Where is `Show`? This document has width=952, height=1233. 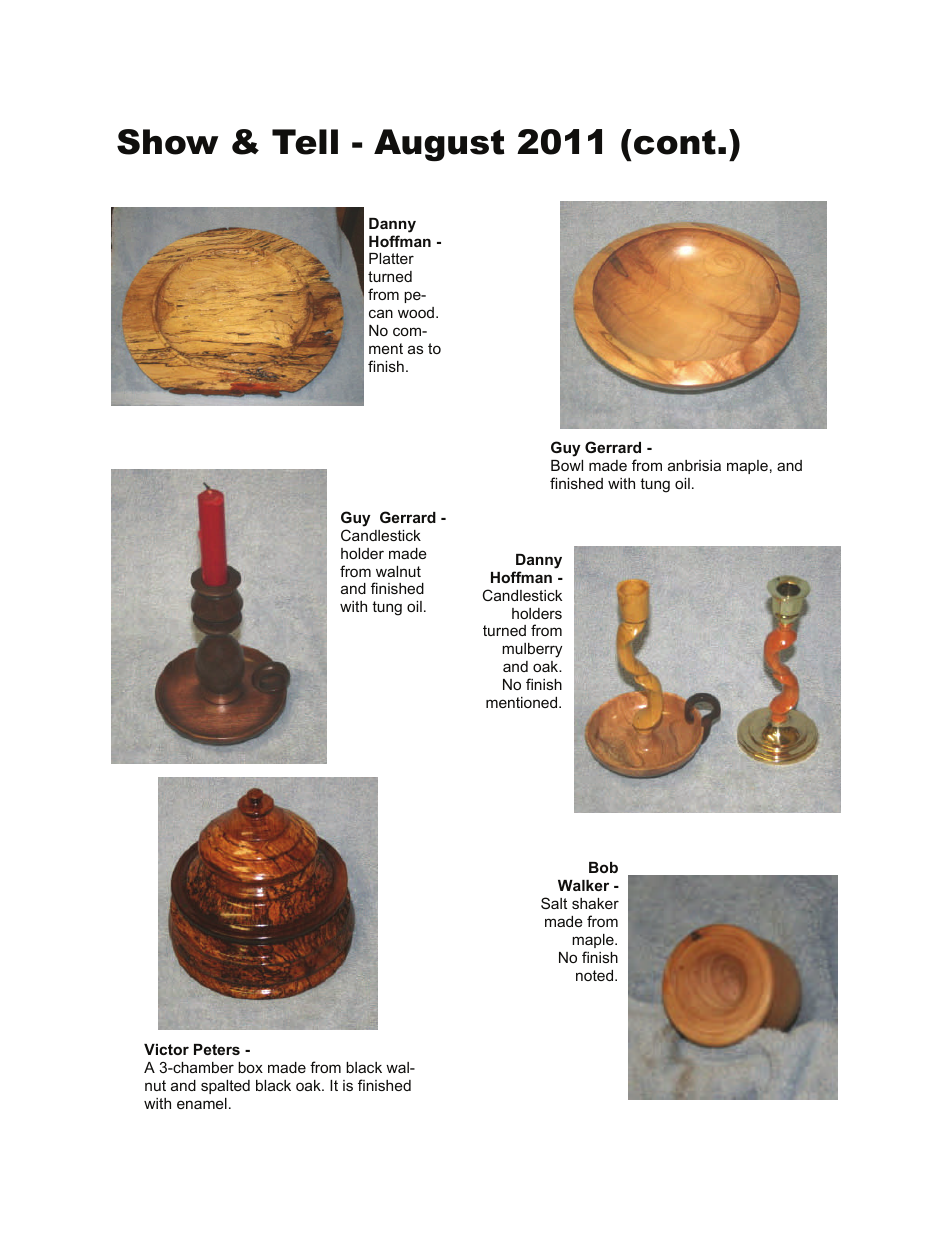
Show is located at coordinates (167, 142).
